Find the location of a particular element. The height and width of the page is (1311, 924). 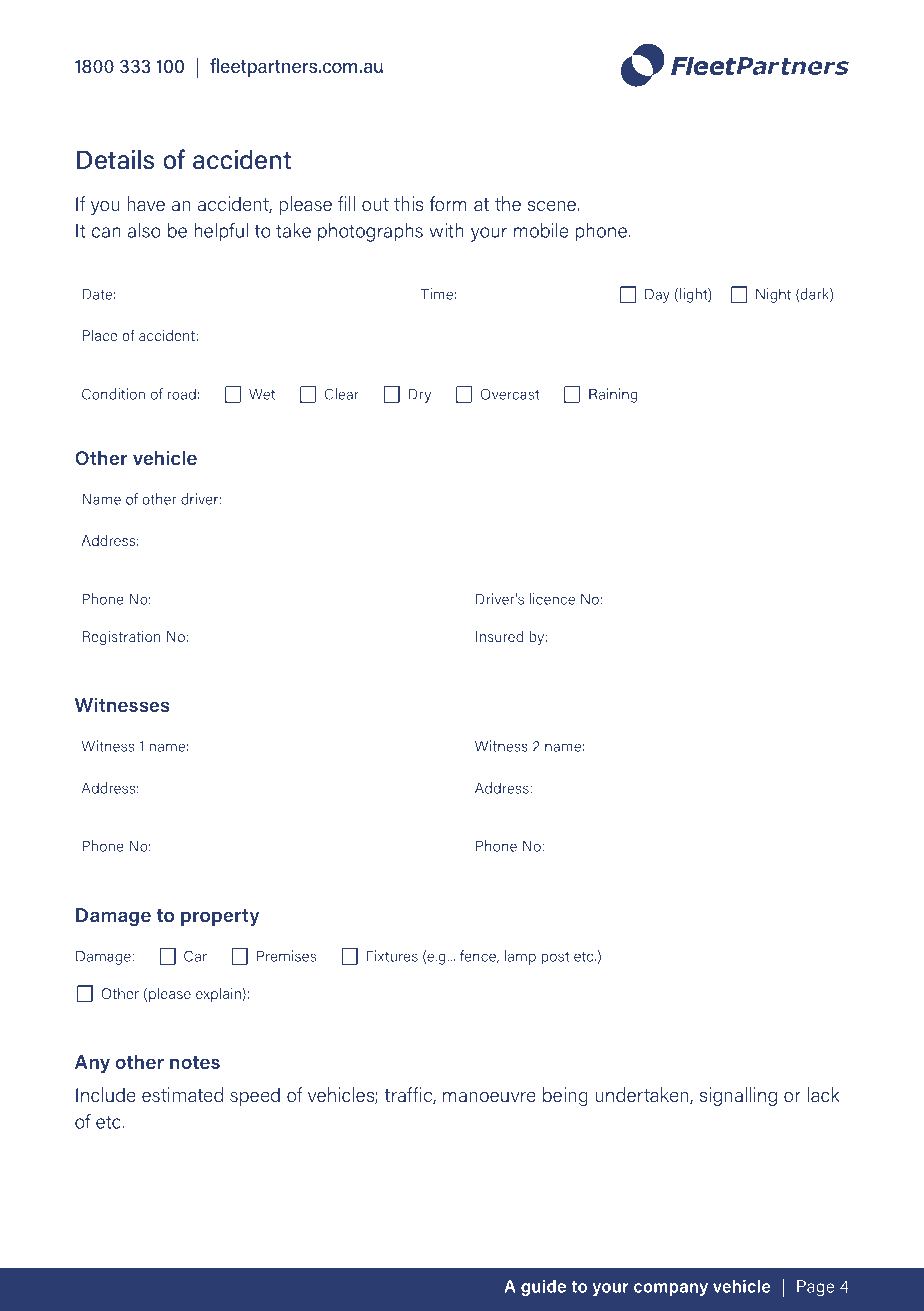

Night is located at coordinates (773, 295).
